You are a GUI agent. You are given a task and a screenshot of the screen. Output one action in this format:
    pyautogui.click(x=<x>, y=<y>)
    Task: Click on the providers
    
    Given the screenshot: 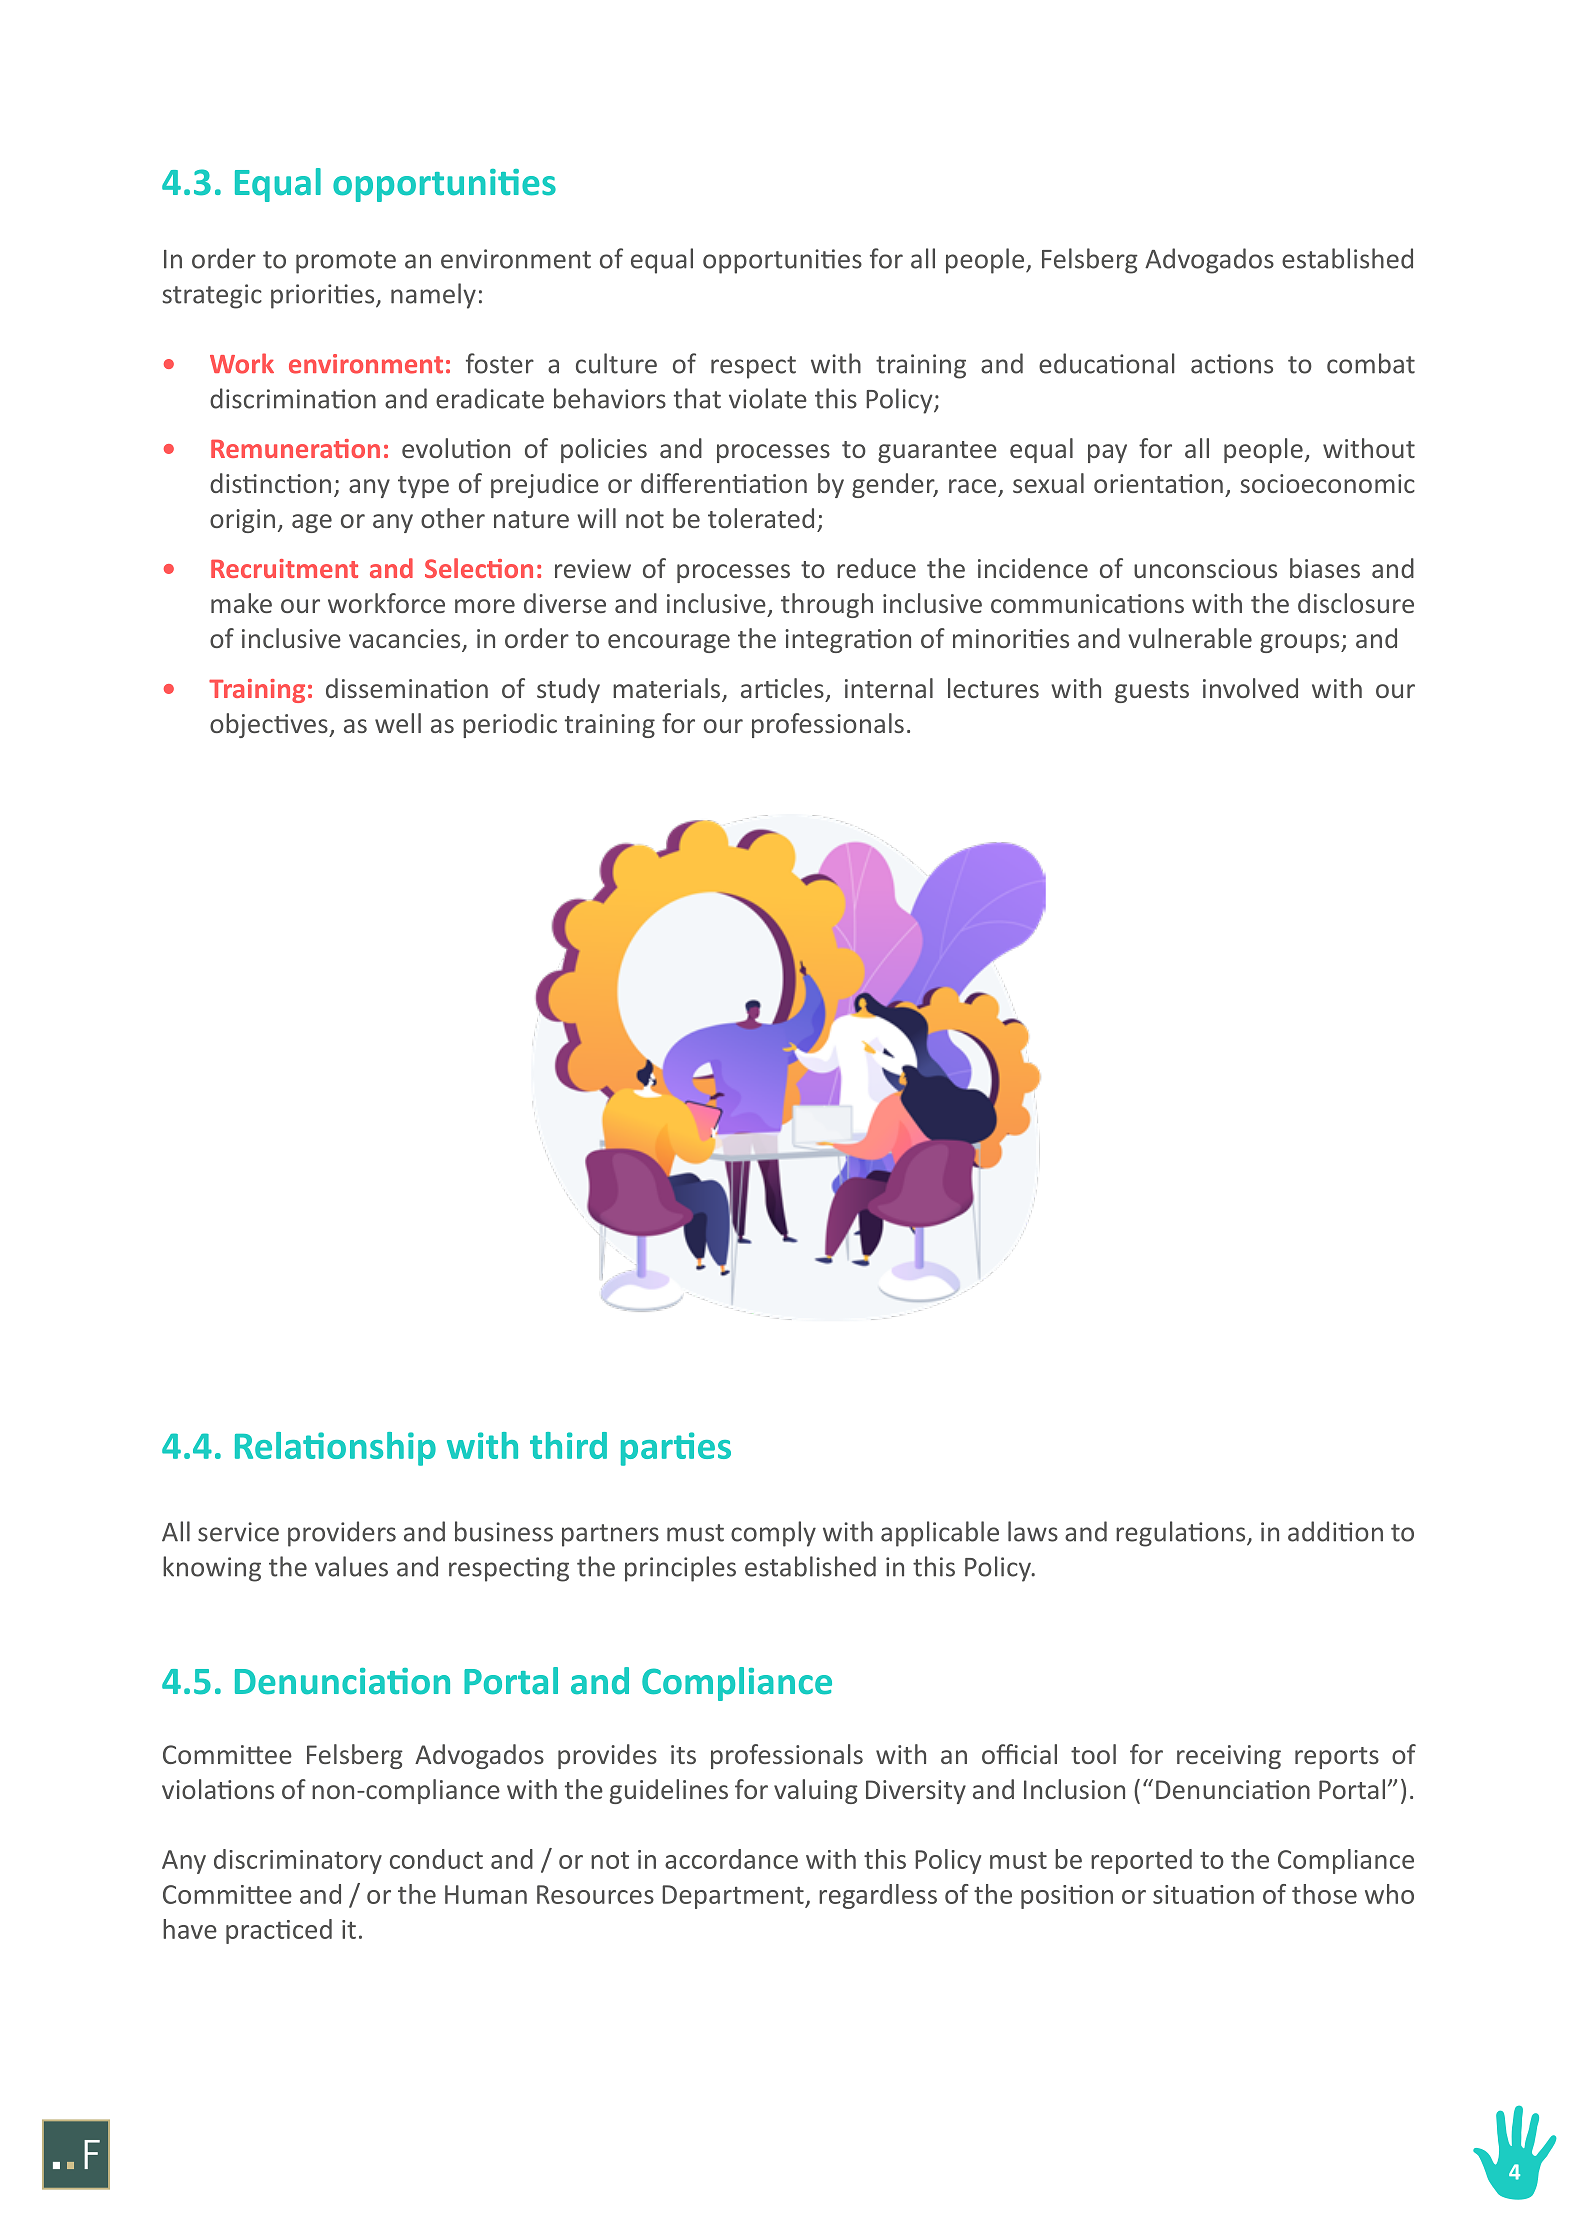 What is the action you would take?
    pyautogui.click(x=342, y=1534)
